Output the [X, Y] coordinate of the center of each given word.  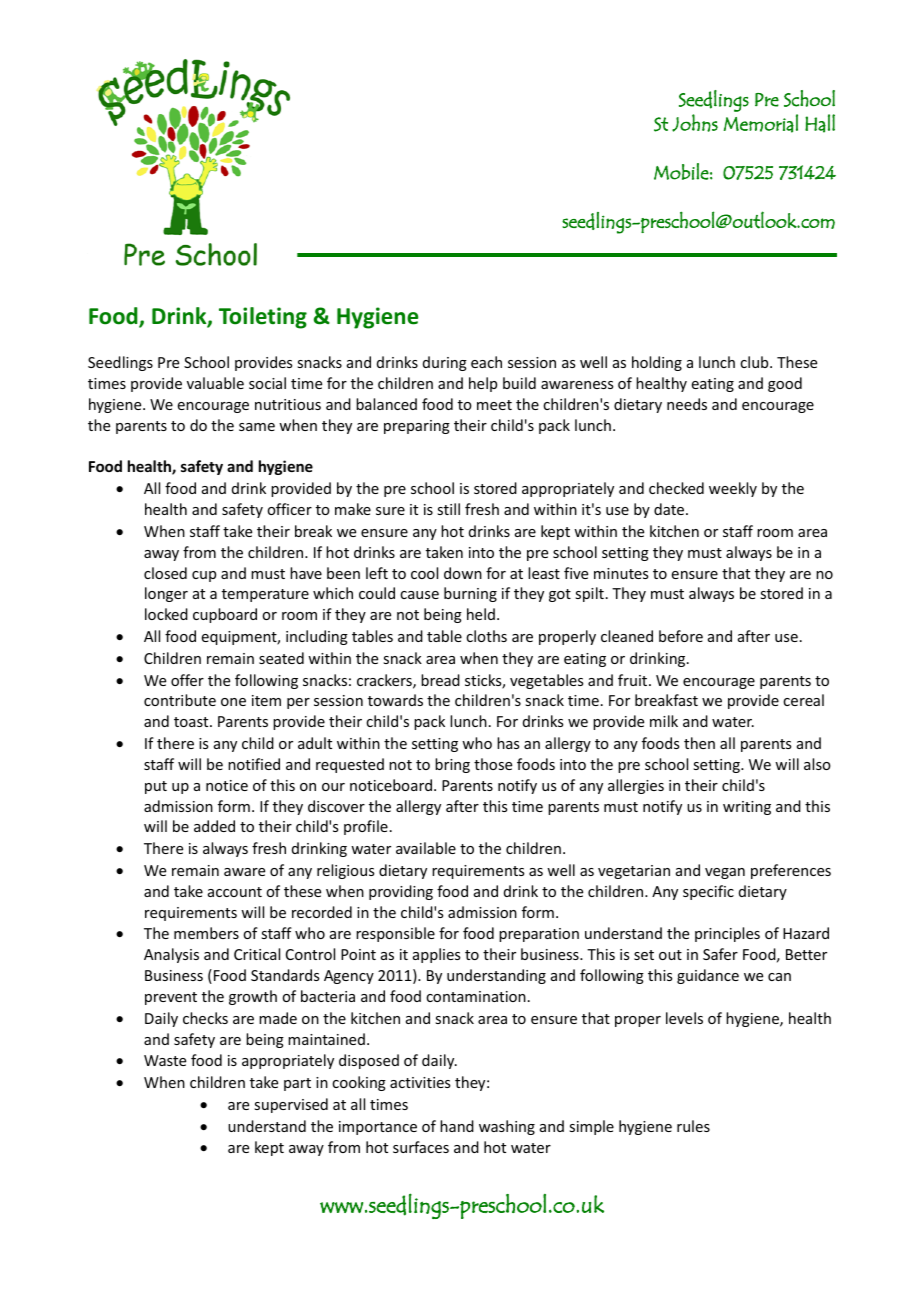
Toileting [263, 318]
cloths [486, 636]
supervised [291, 1105]
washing [507, 1127]
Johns [695, 123]
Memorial [761, 123]
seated [281, 658]
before [681, 636]
